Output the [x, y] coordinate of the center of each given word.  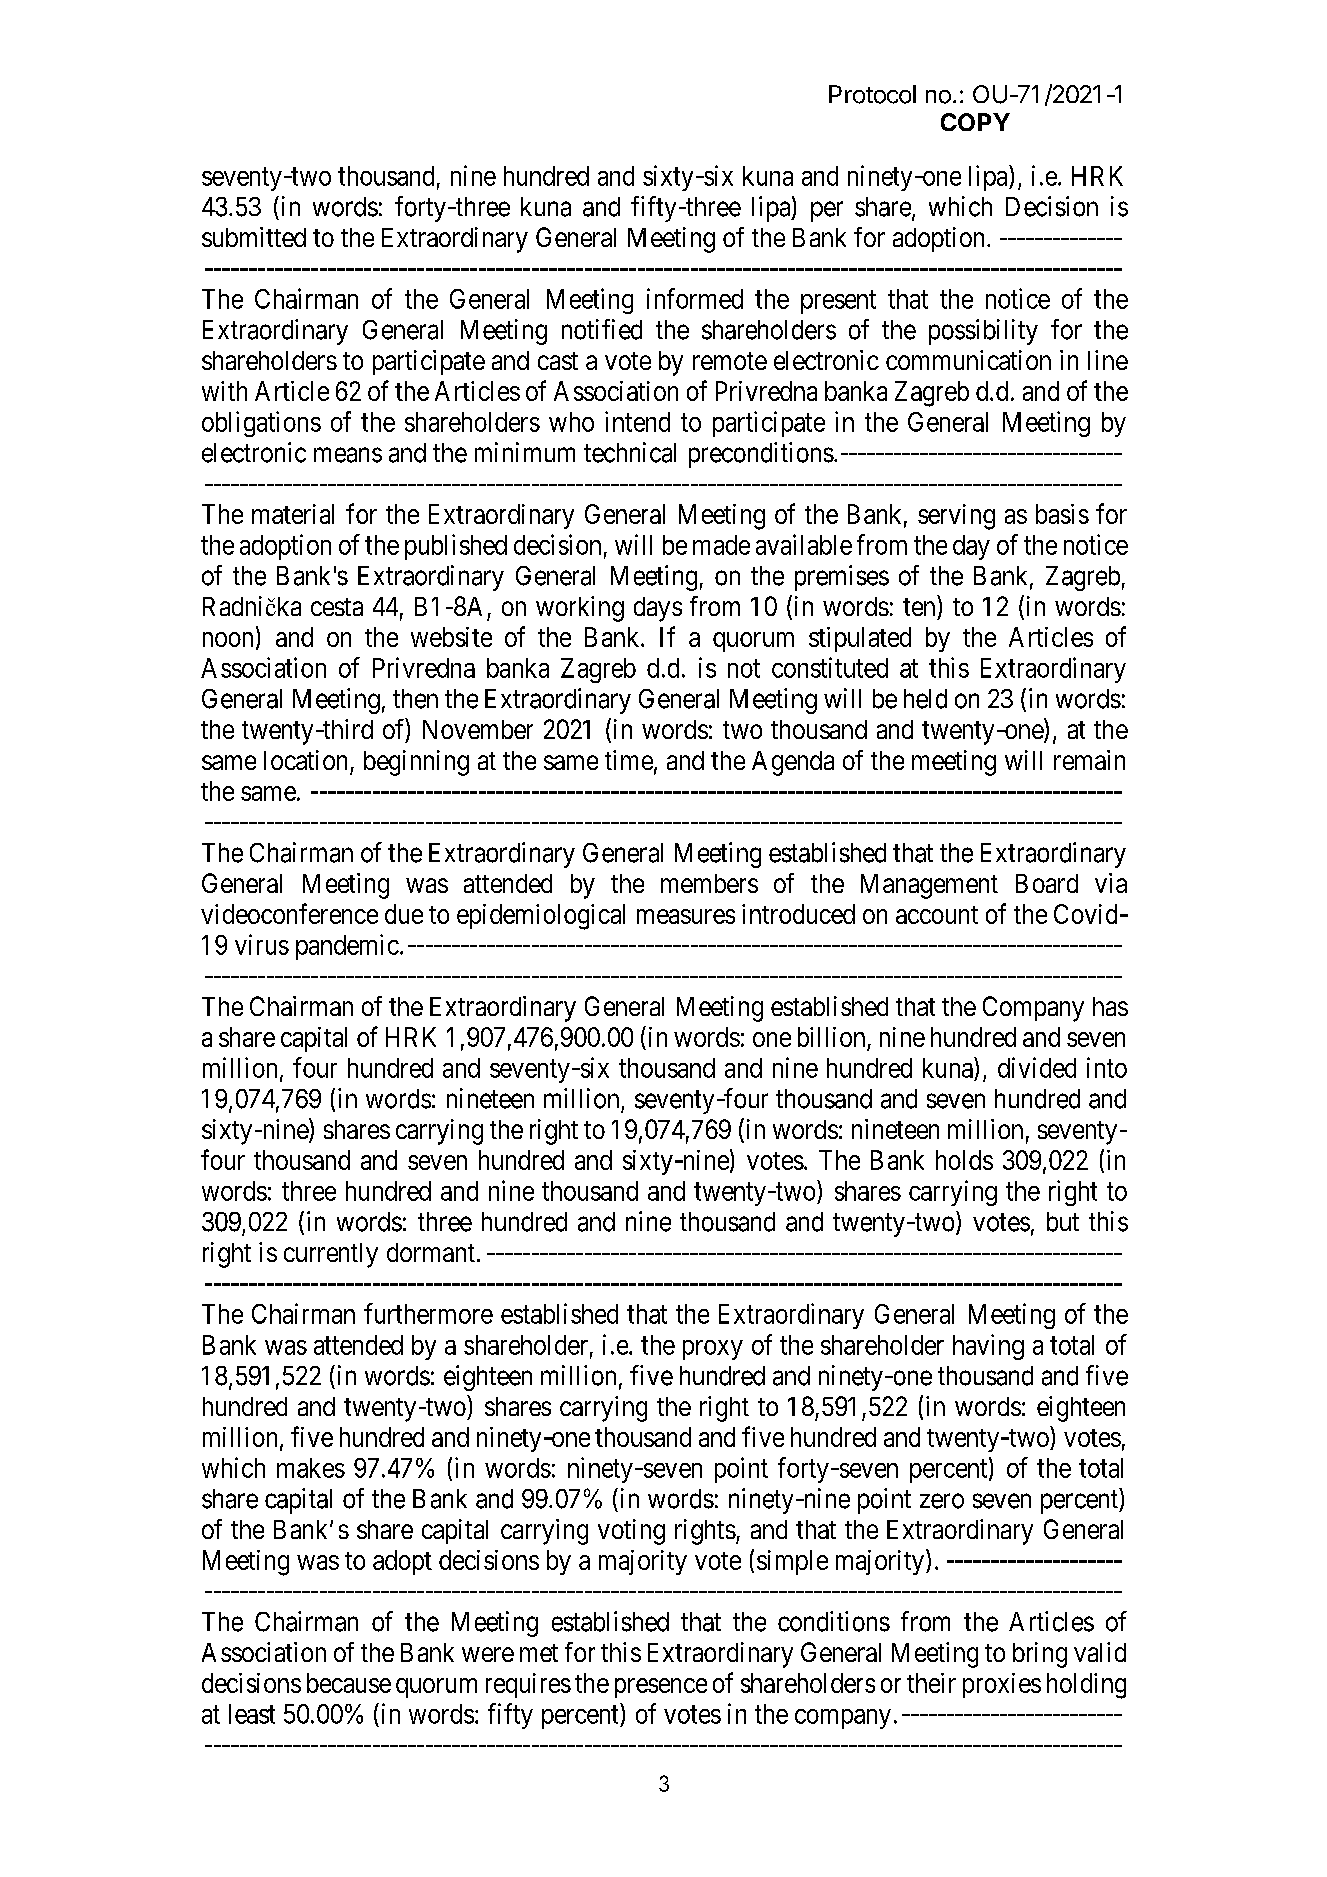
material [293, 514]
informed [695, 298]
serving [956, 517]
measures [686, 916]
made [721, 545]
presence [661, 1688]
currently [331, 1255]
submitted [254, 237]
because [349, 1683]
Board [1047, 883]
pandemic [347, 947]
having [988, 1347]
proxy [713, 1350]
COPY [975, 122]
